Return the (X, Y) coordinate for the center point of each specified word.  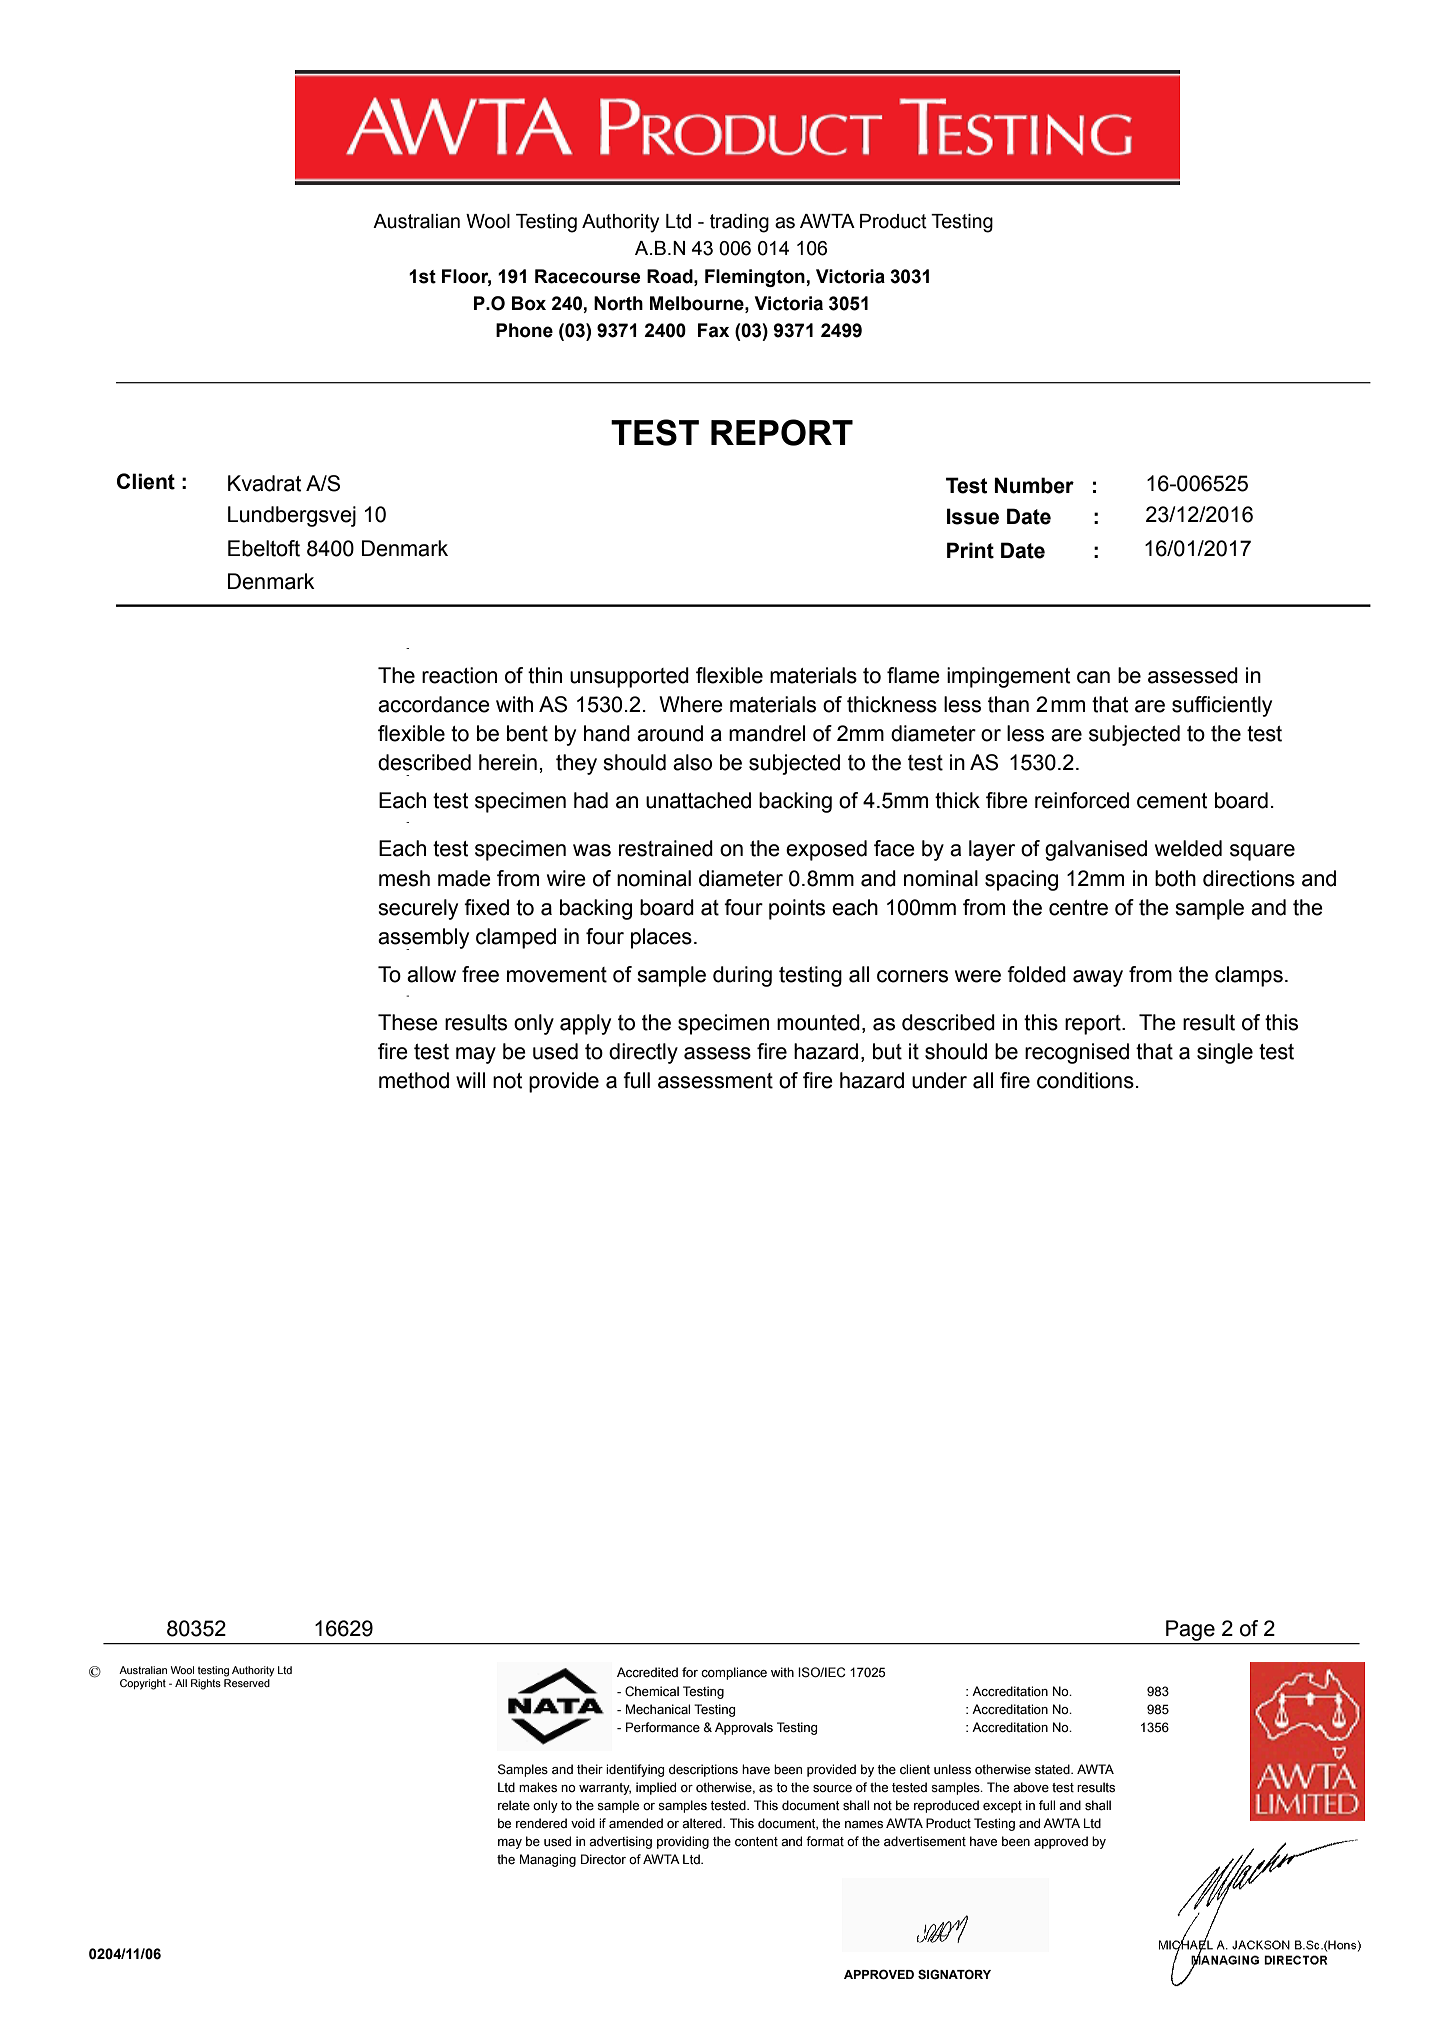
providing (683, 1842)
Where (691, 704)
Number (1034, 485)
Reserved (247, 1681)
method (414, 1080)
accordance (434, 704)
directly (643, 1053)
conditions (1085, 1080)
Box (529, 303)
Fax (713, 330)
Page (1190, 1630)
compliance (734, 1673)
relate (514, 1805)
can (1093, 677)
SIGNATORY (954, 1974)
